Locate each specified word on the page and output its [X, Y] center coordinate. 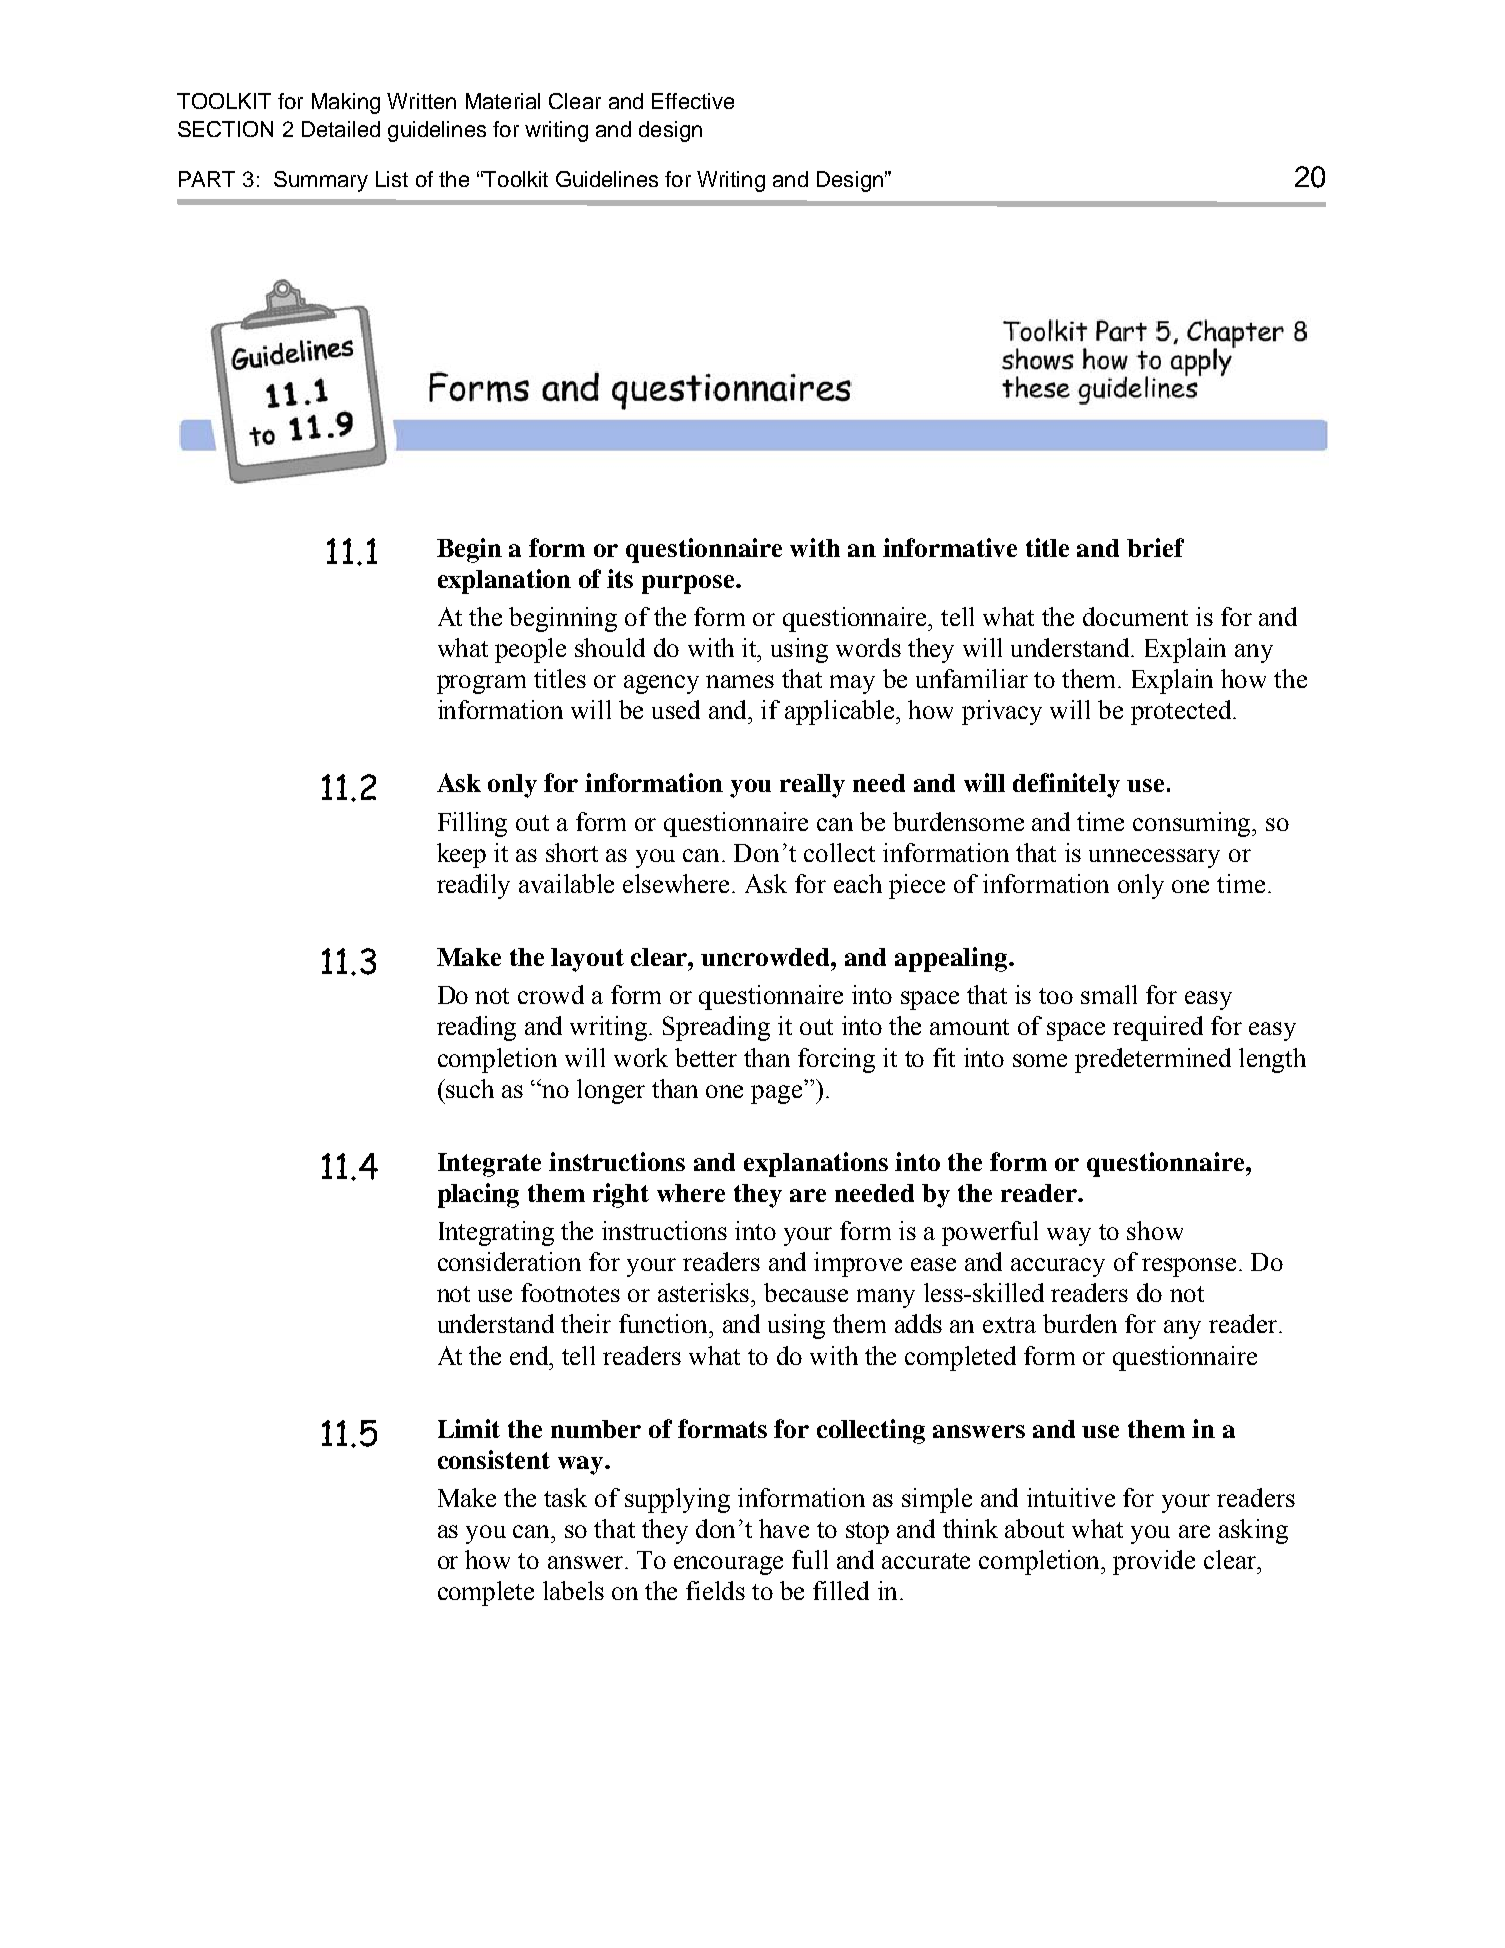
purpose [689, 584]
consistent [494, 1459]
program [481, 684]
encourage [728, 1565]
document [1135, 616]
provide [1154, 1562]
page [776, 1094]
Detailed [341, 129]
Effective [693, 101]
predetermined [1153, 1060]
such [469, 1088]
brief [1155, 547]
